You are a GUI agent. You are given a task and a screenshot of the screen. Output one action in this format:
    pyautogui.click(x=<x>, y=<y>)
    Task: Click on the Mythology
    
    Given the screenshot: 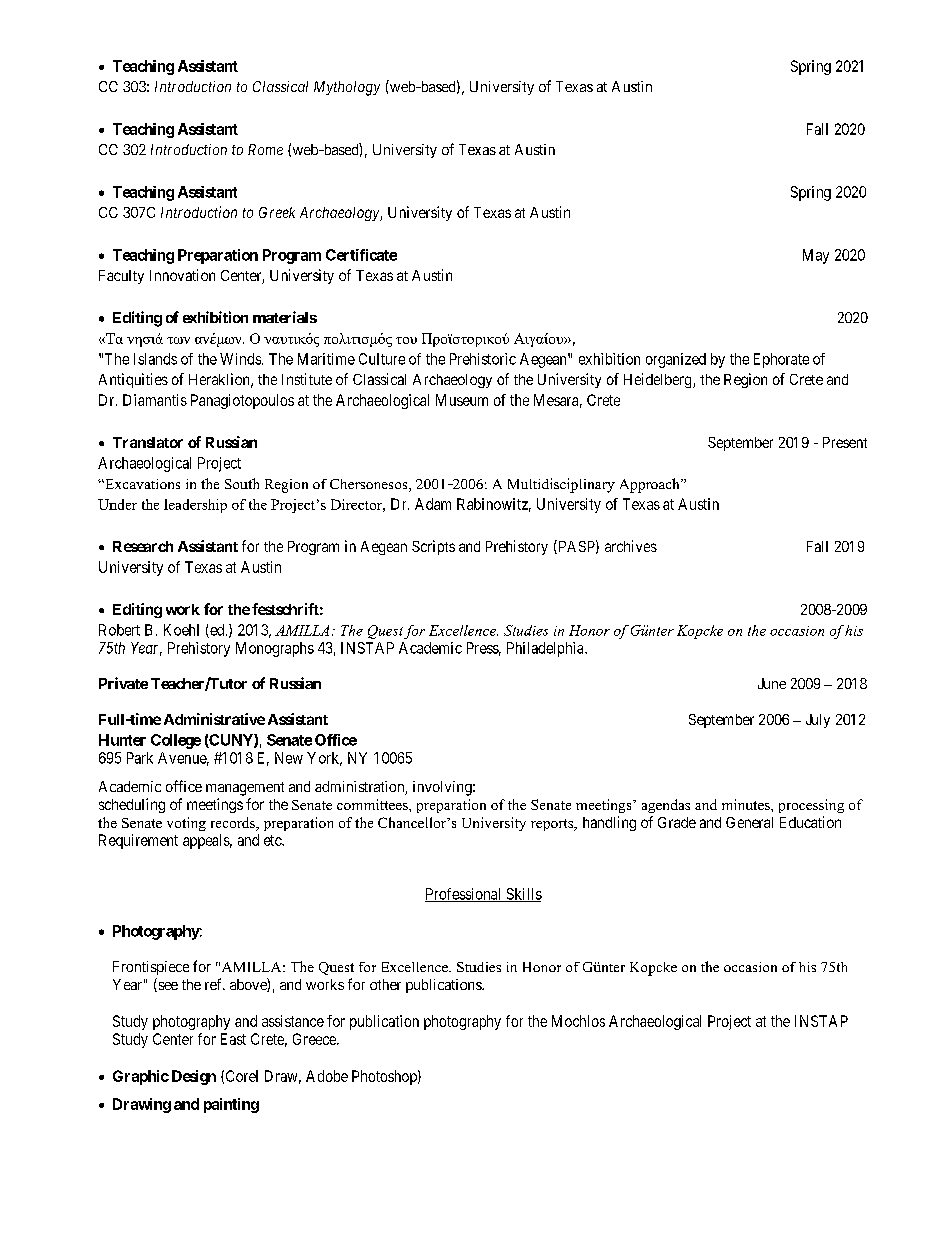 What is the action you would take?
    pyautogui.click(x=347, y=88)
